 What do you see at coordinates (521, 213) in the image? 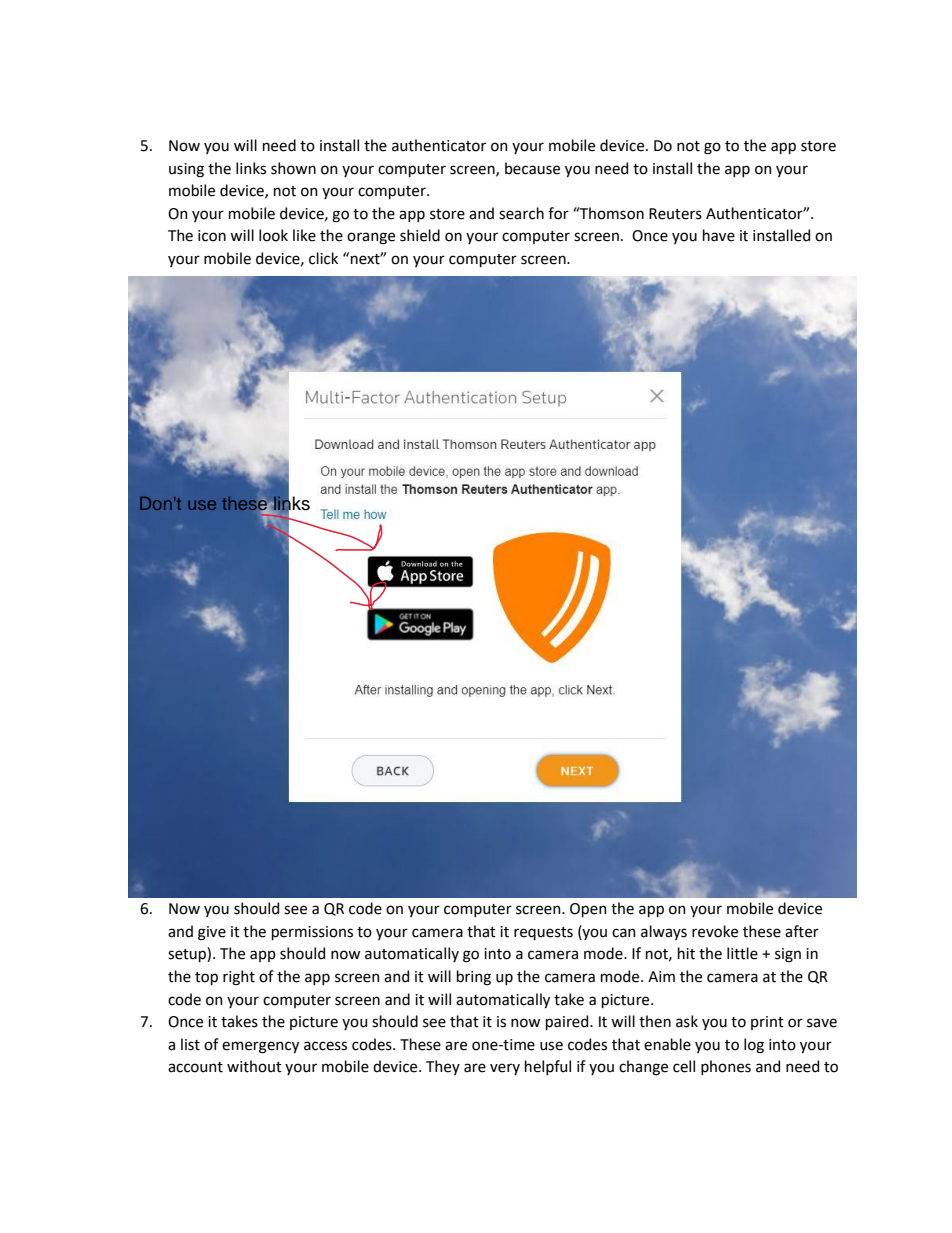
I see `search` at bounding box center [521, 213].
